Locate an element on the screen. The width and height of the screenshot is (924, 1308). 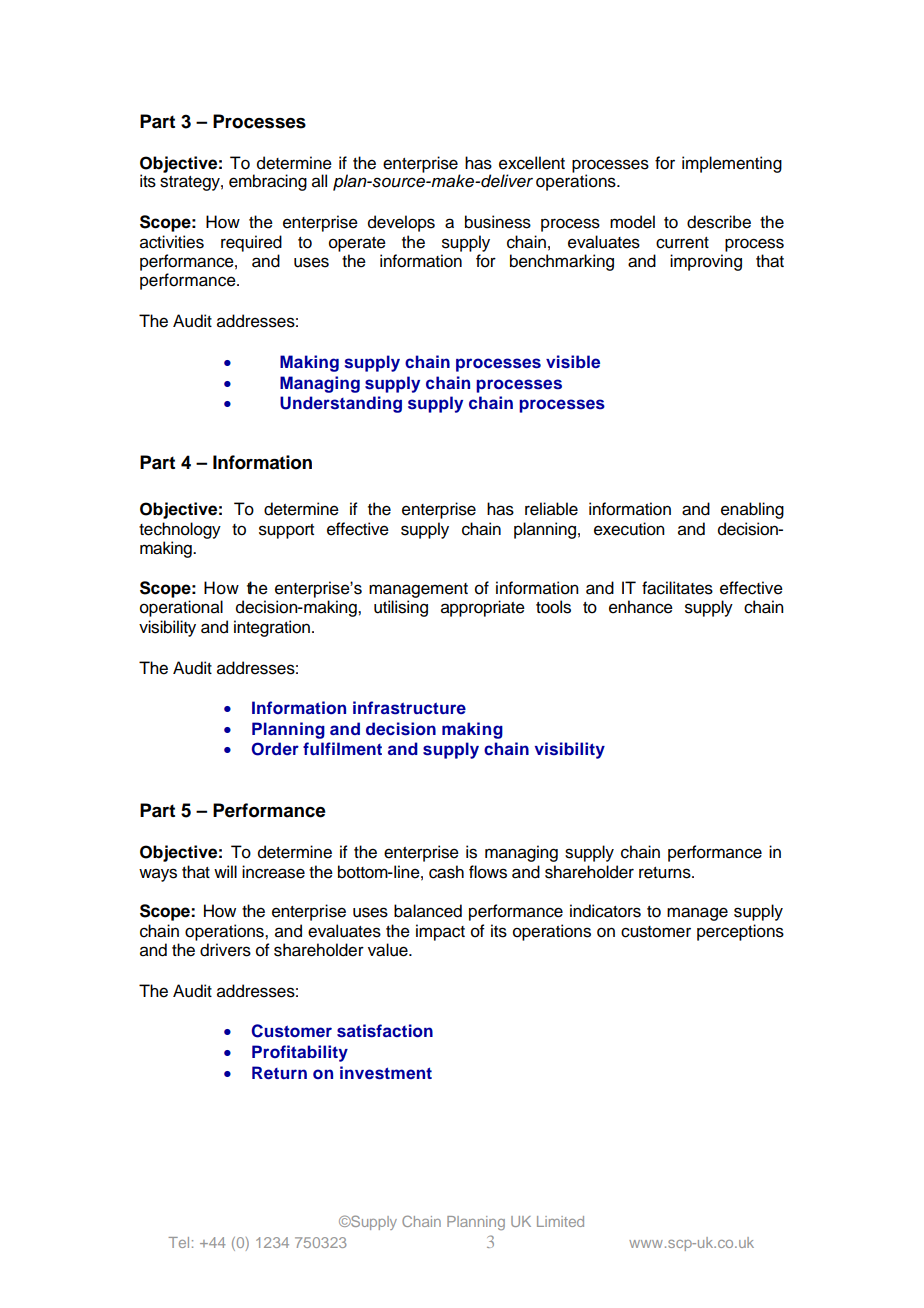
Tel is located at coordinates (178, 1242).
